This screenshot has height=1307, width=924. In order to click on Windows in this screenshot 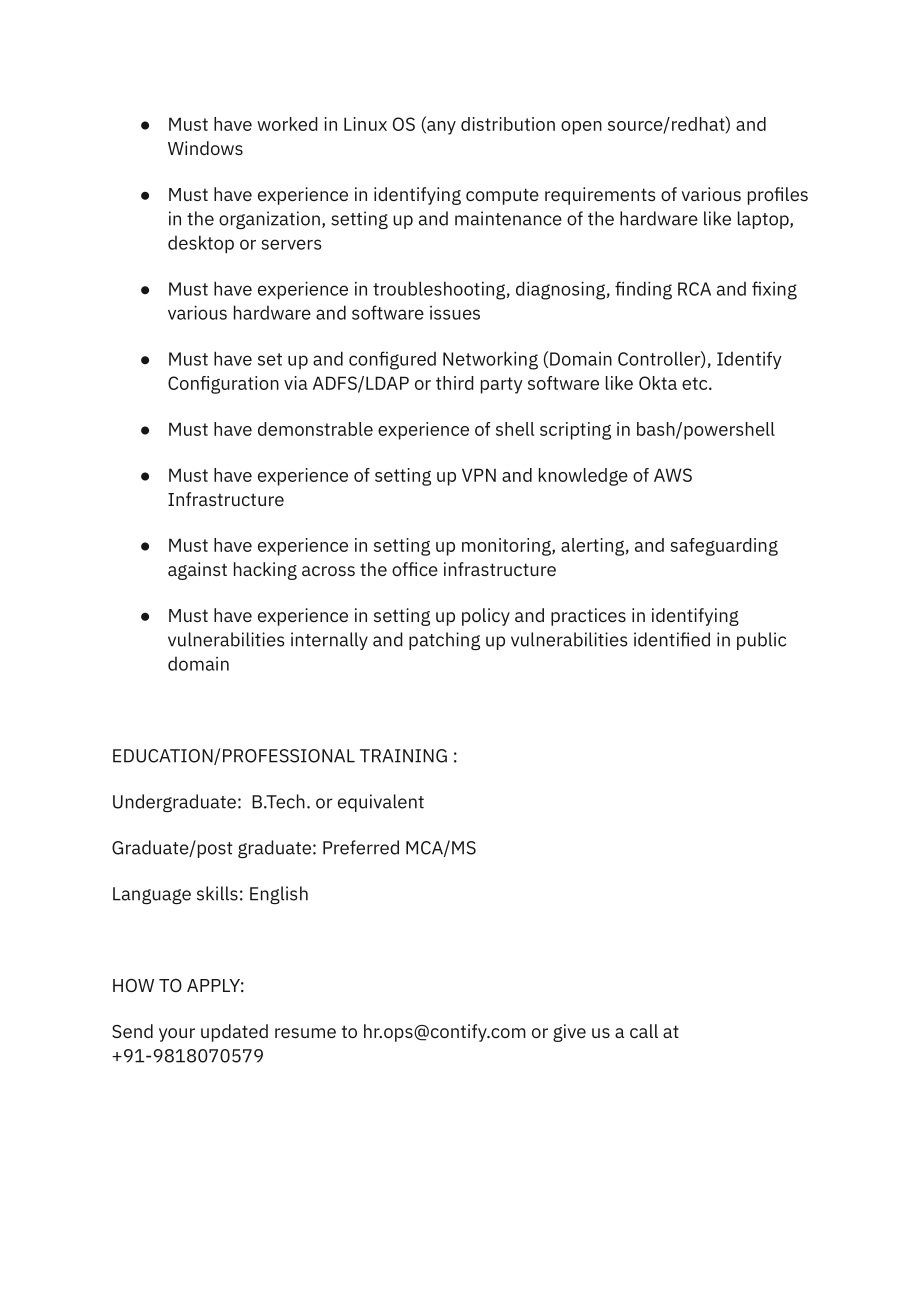, I will do `click(205, 148)`.
